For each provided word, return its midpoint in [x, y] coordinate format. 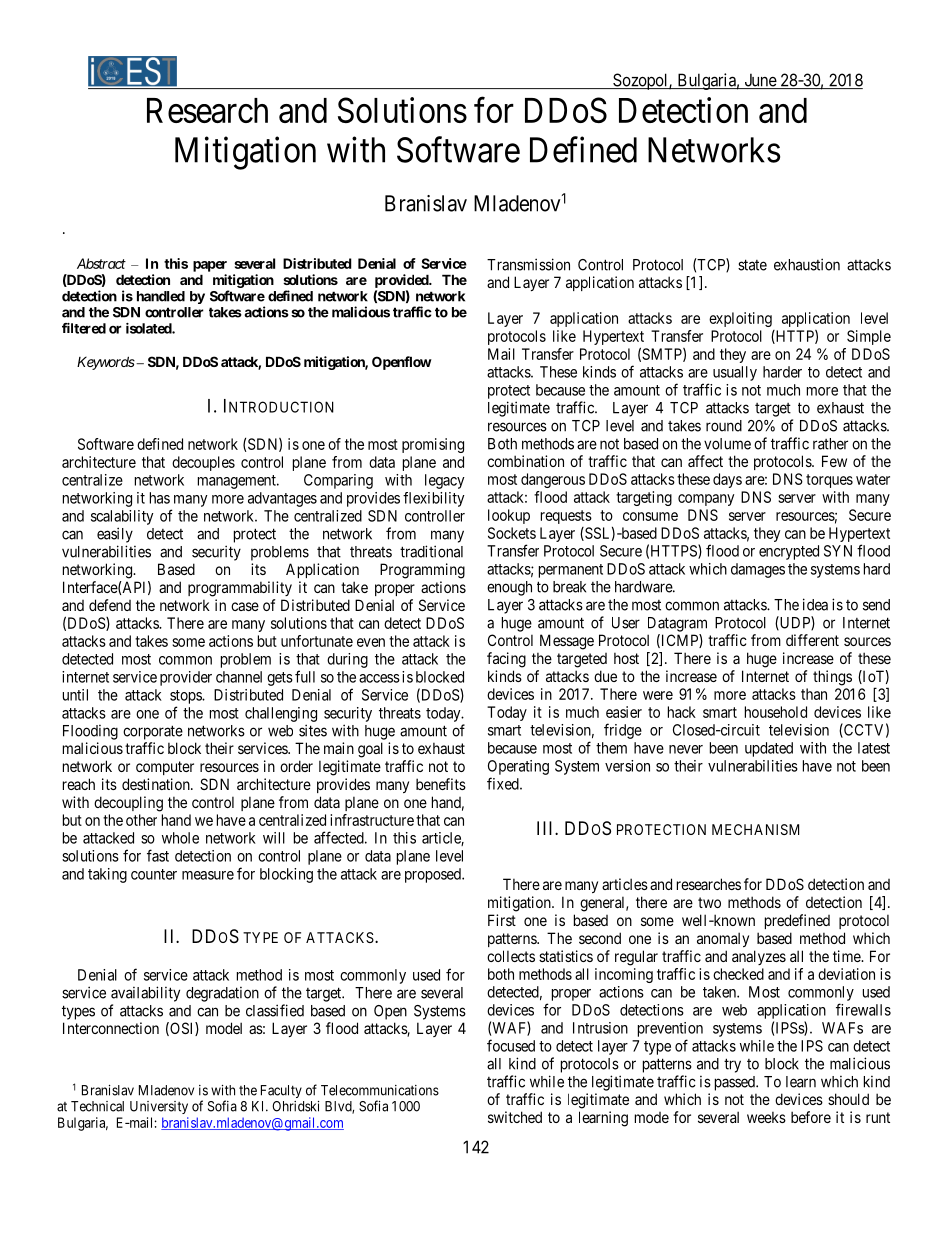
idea [815, 604]
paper [210, 266]
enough [509, 588]
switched [515, 1117]
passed [736, 1083]
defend [110, 605]
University [159, 1107]
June [760, 81]
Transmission [528, 264]
